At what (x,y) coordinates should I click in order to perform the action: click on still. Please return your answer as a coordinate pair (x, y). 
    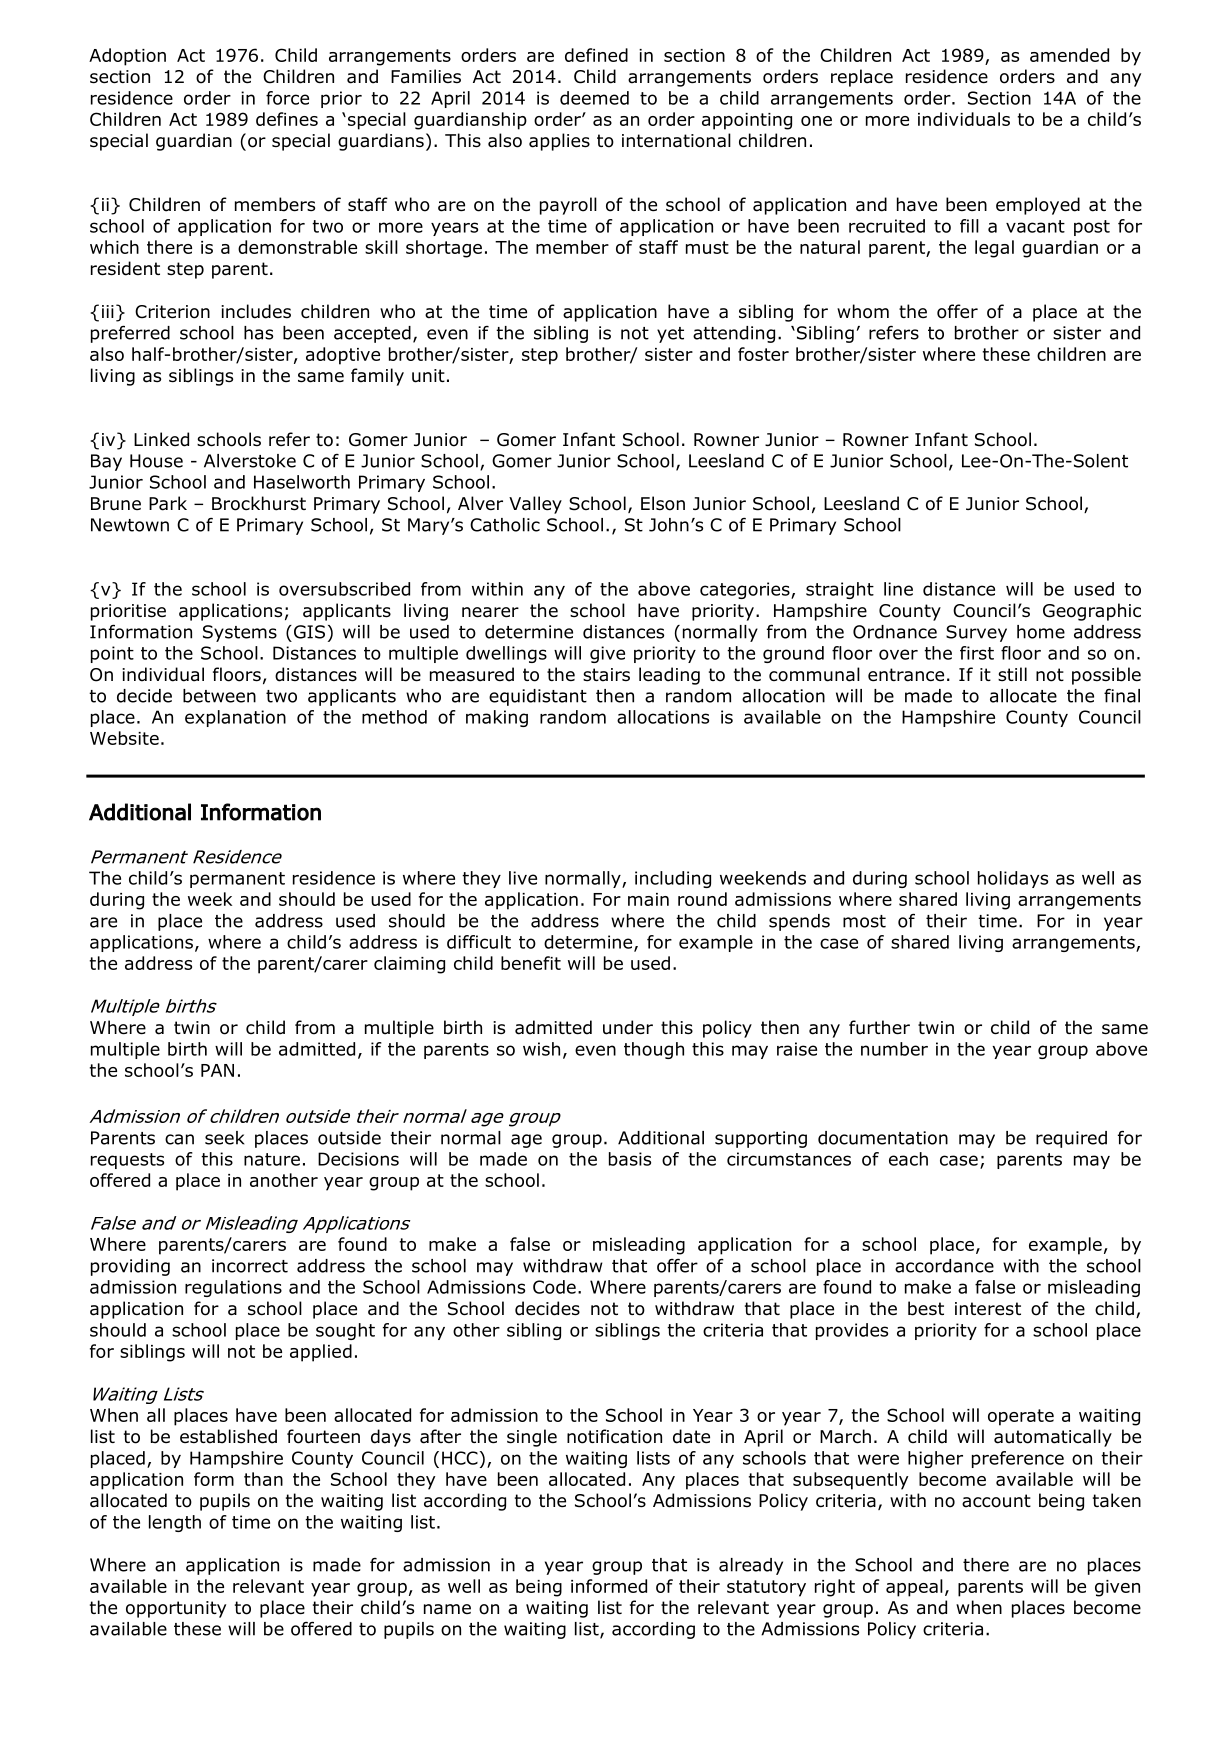
    Looking at the image, I should click on (1012, 674).
